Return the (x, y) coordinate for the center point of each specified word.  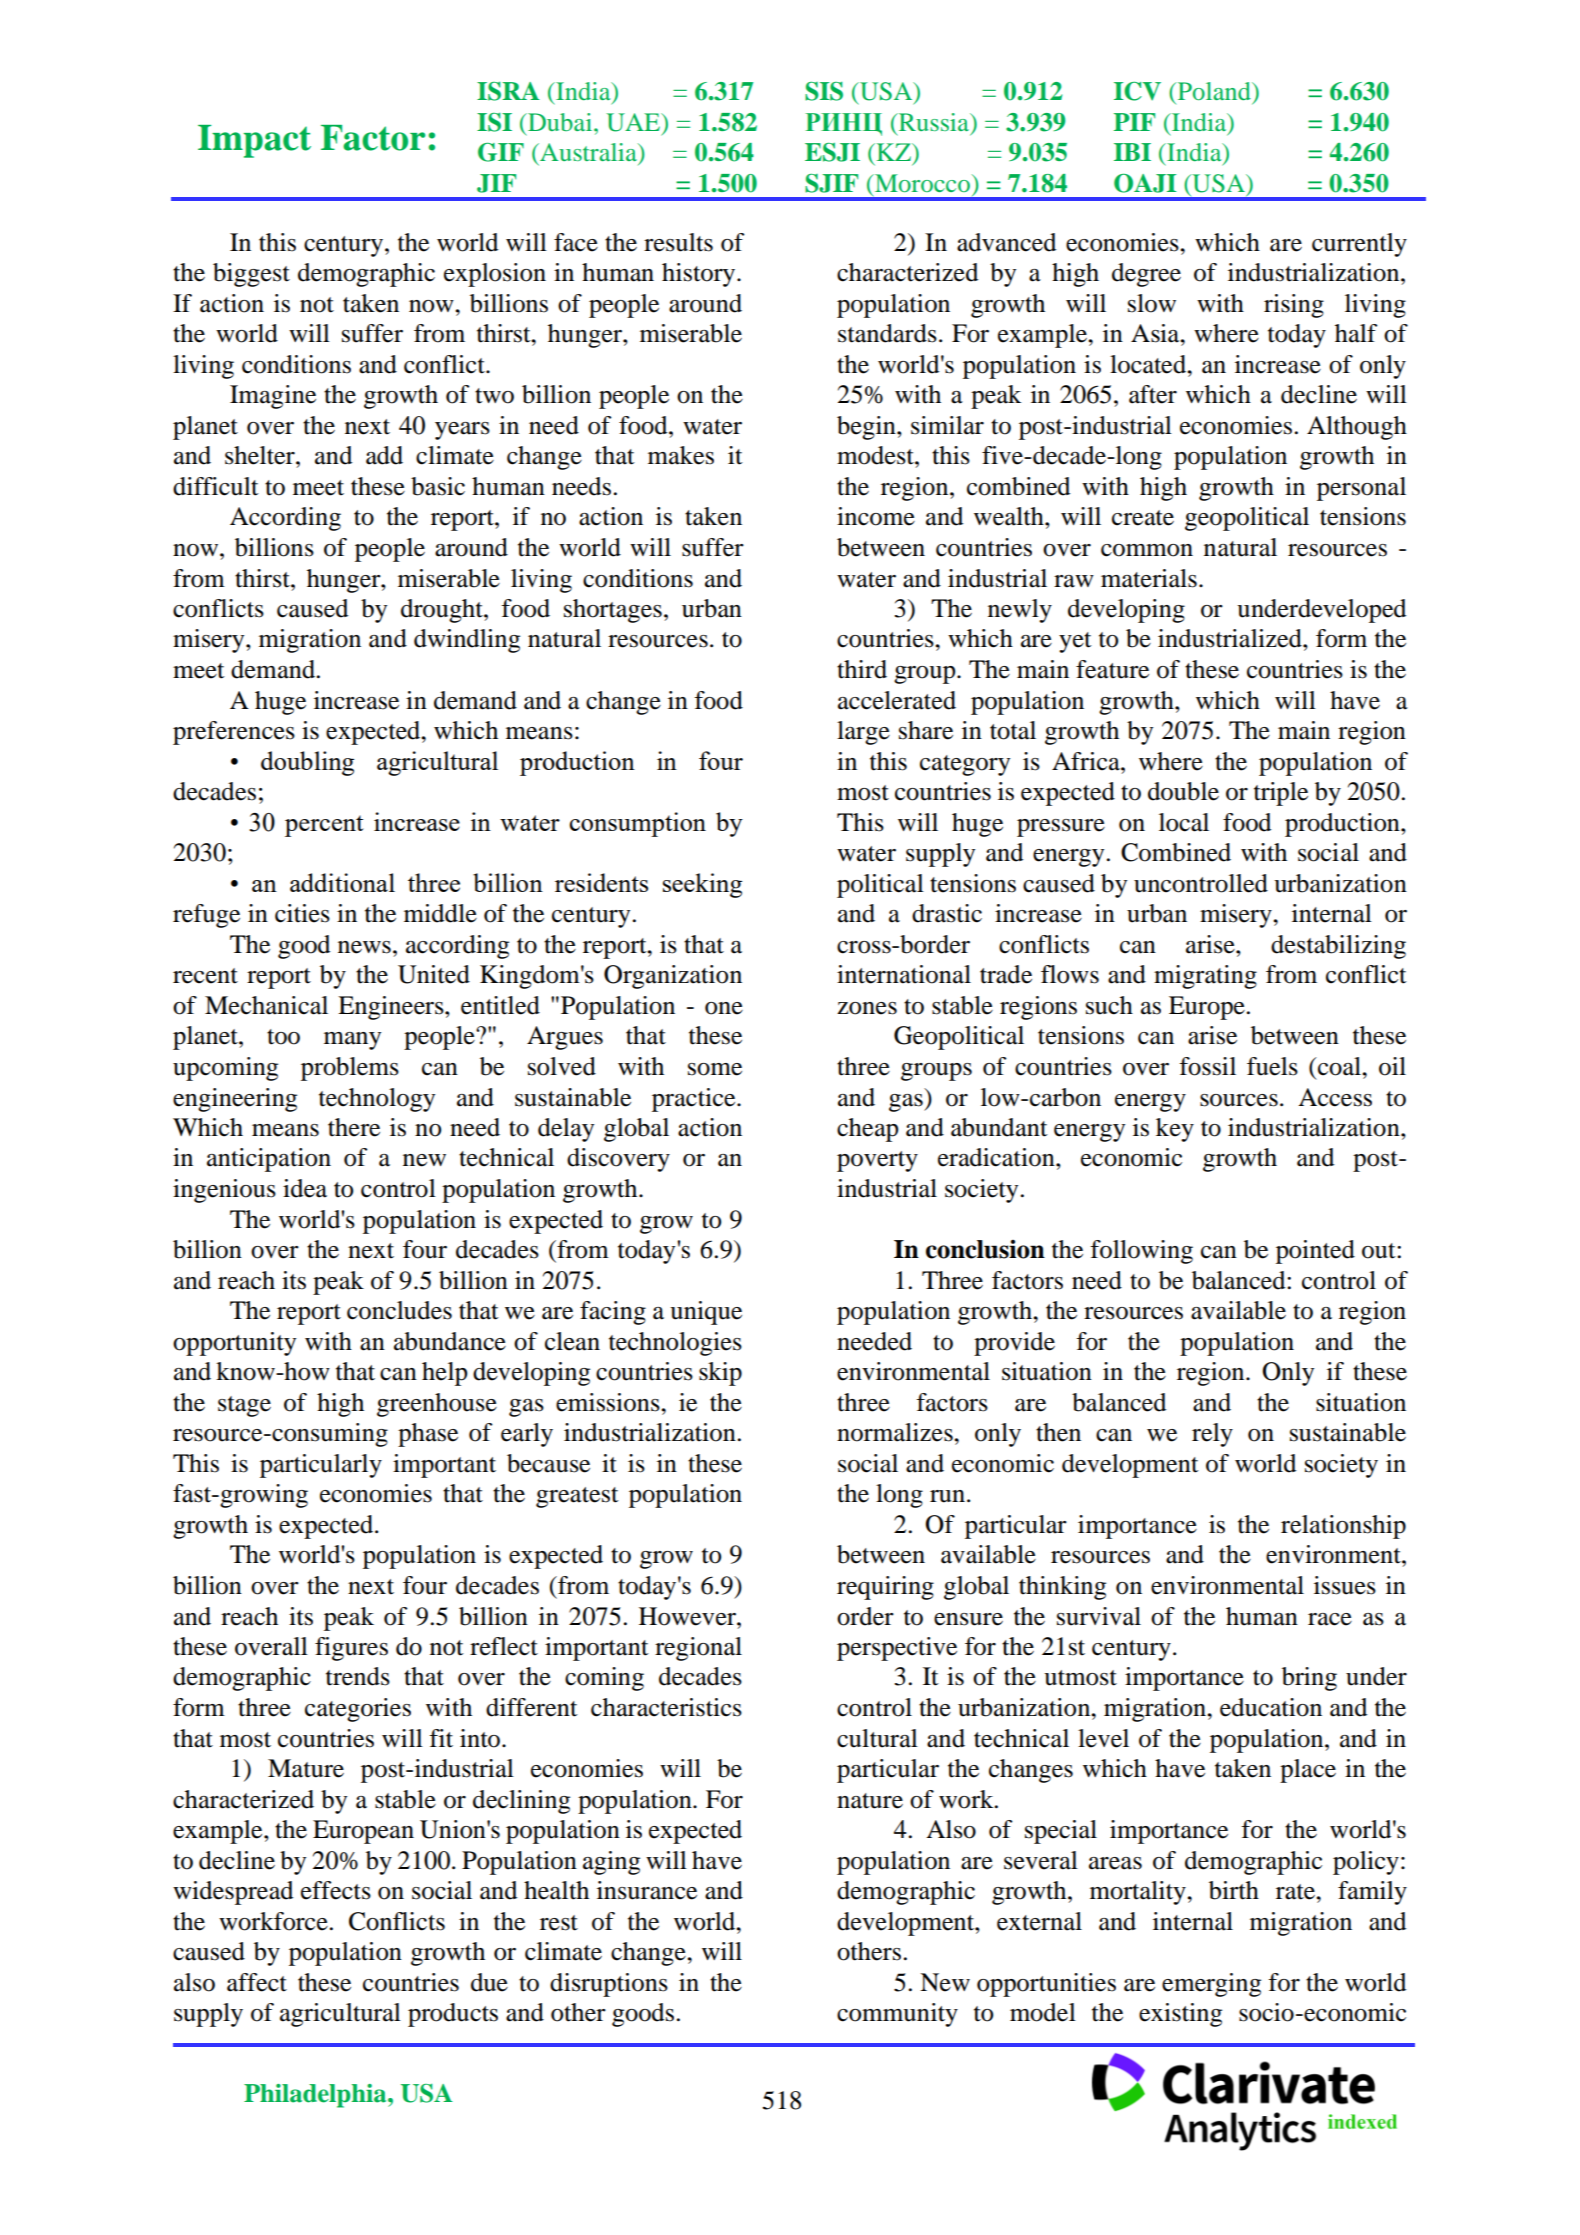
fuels (1272, 1066)
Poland (1214, 91)
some (715, 1069)
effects (336, 1890)
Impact (254, 141)
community (897, 2015)
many (352, 1041)
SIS (824, 91)
